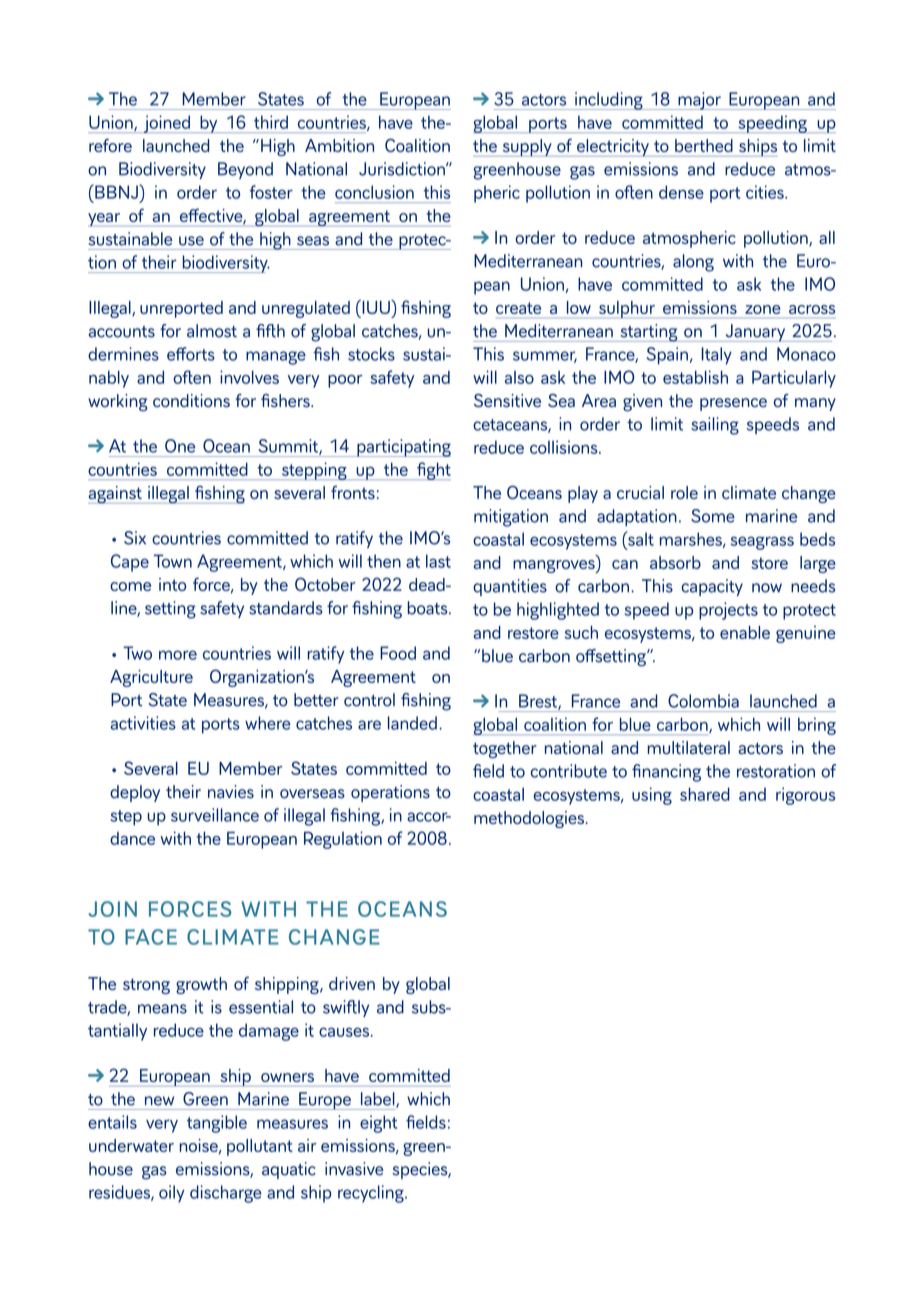 This document has width=924, height=1308. I want to click on boats, so click(429, 608).
